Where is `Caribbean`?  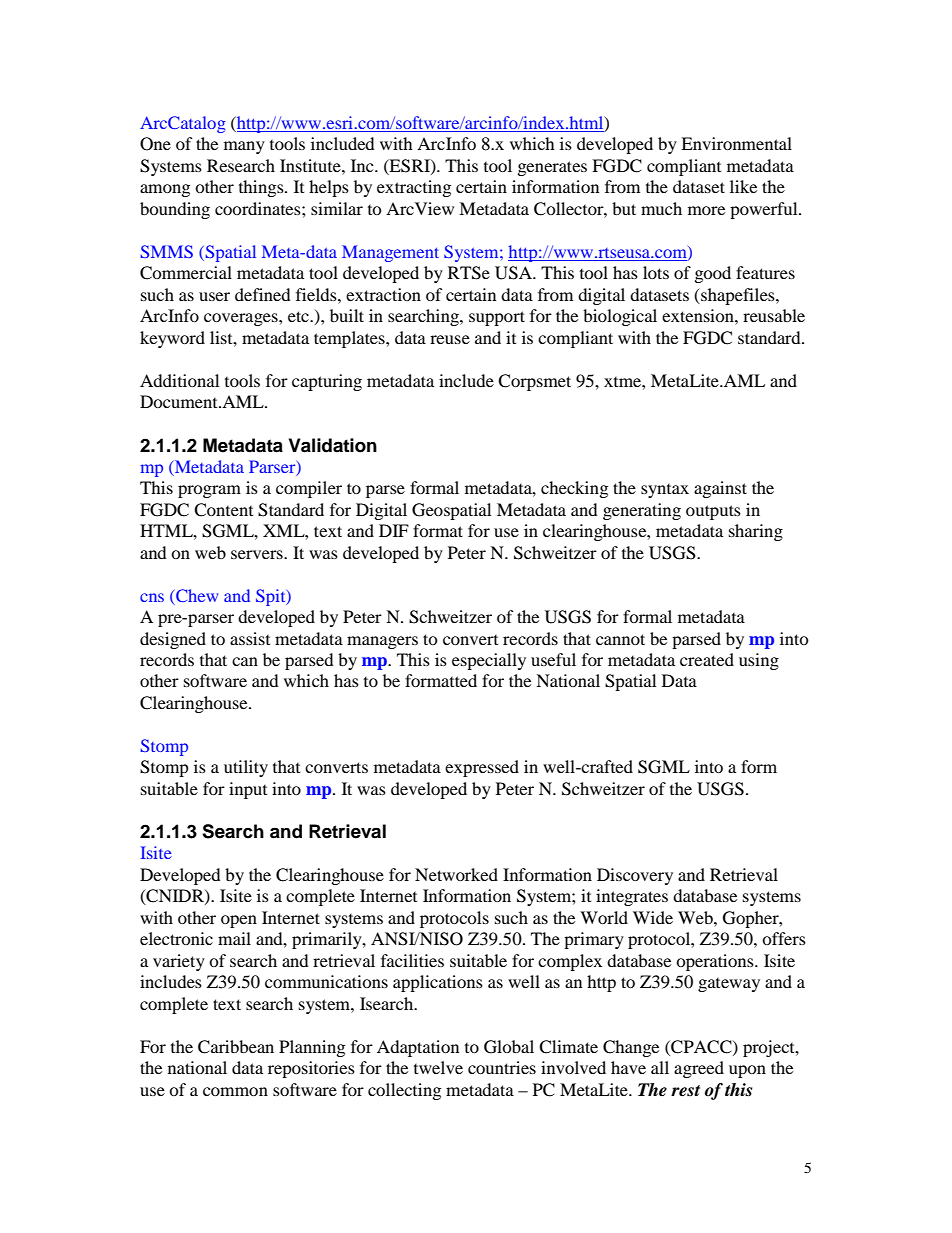 Caribbean is located at coordinates (236, 1047).
